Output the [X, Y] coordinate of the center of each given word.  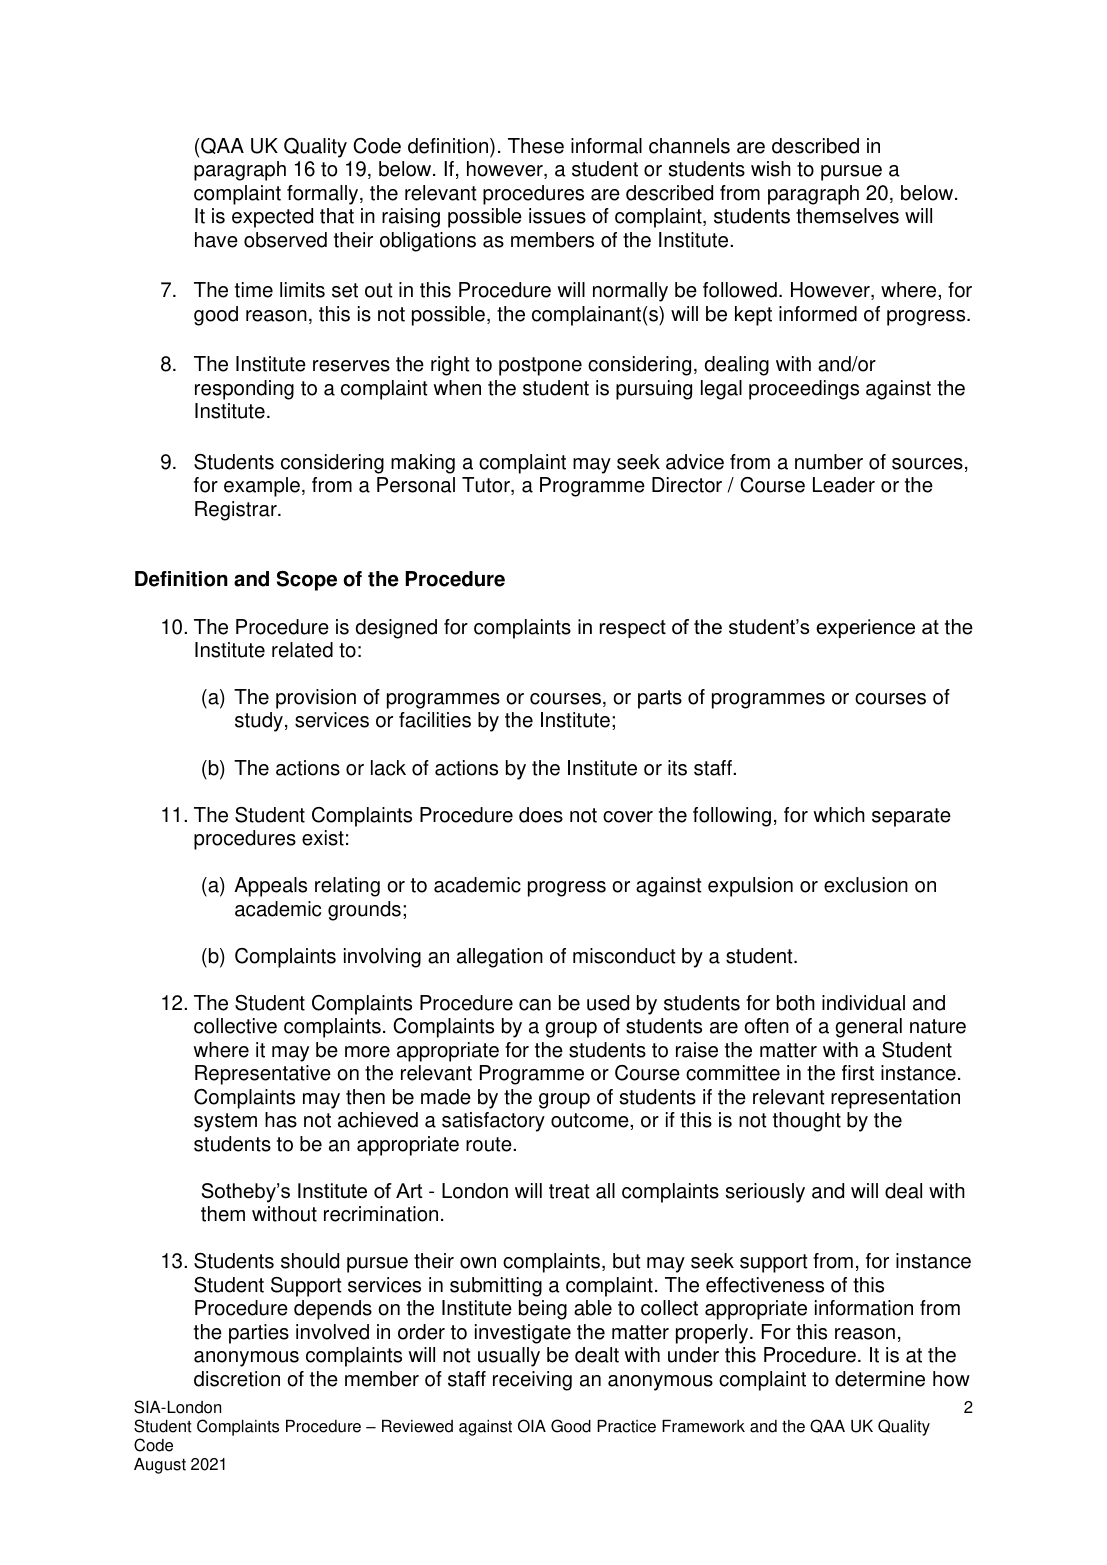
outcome [591, 1120]
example [262, 487]
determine [880, 1379]
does [541, 815]
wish [771, 169]
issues [557, 216]
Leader [844, 485]
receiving [532, 1381]
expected [272, 218]
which [839, 815]
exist [323, 838]
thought [807, 1122]
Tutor [487, 486]
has [281, 1120]
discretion [237, 1379]
